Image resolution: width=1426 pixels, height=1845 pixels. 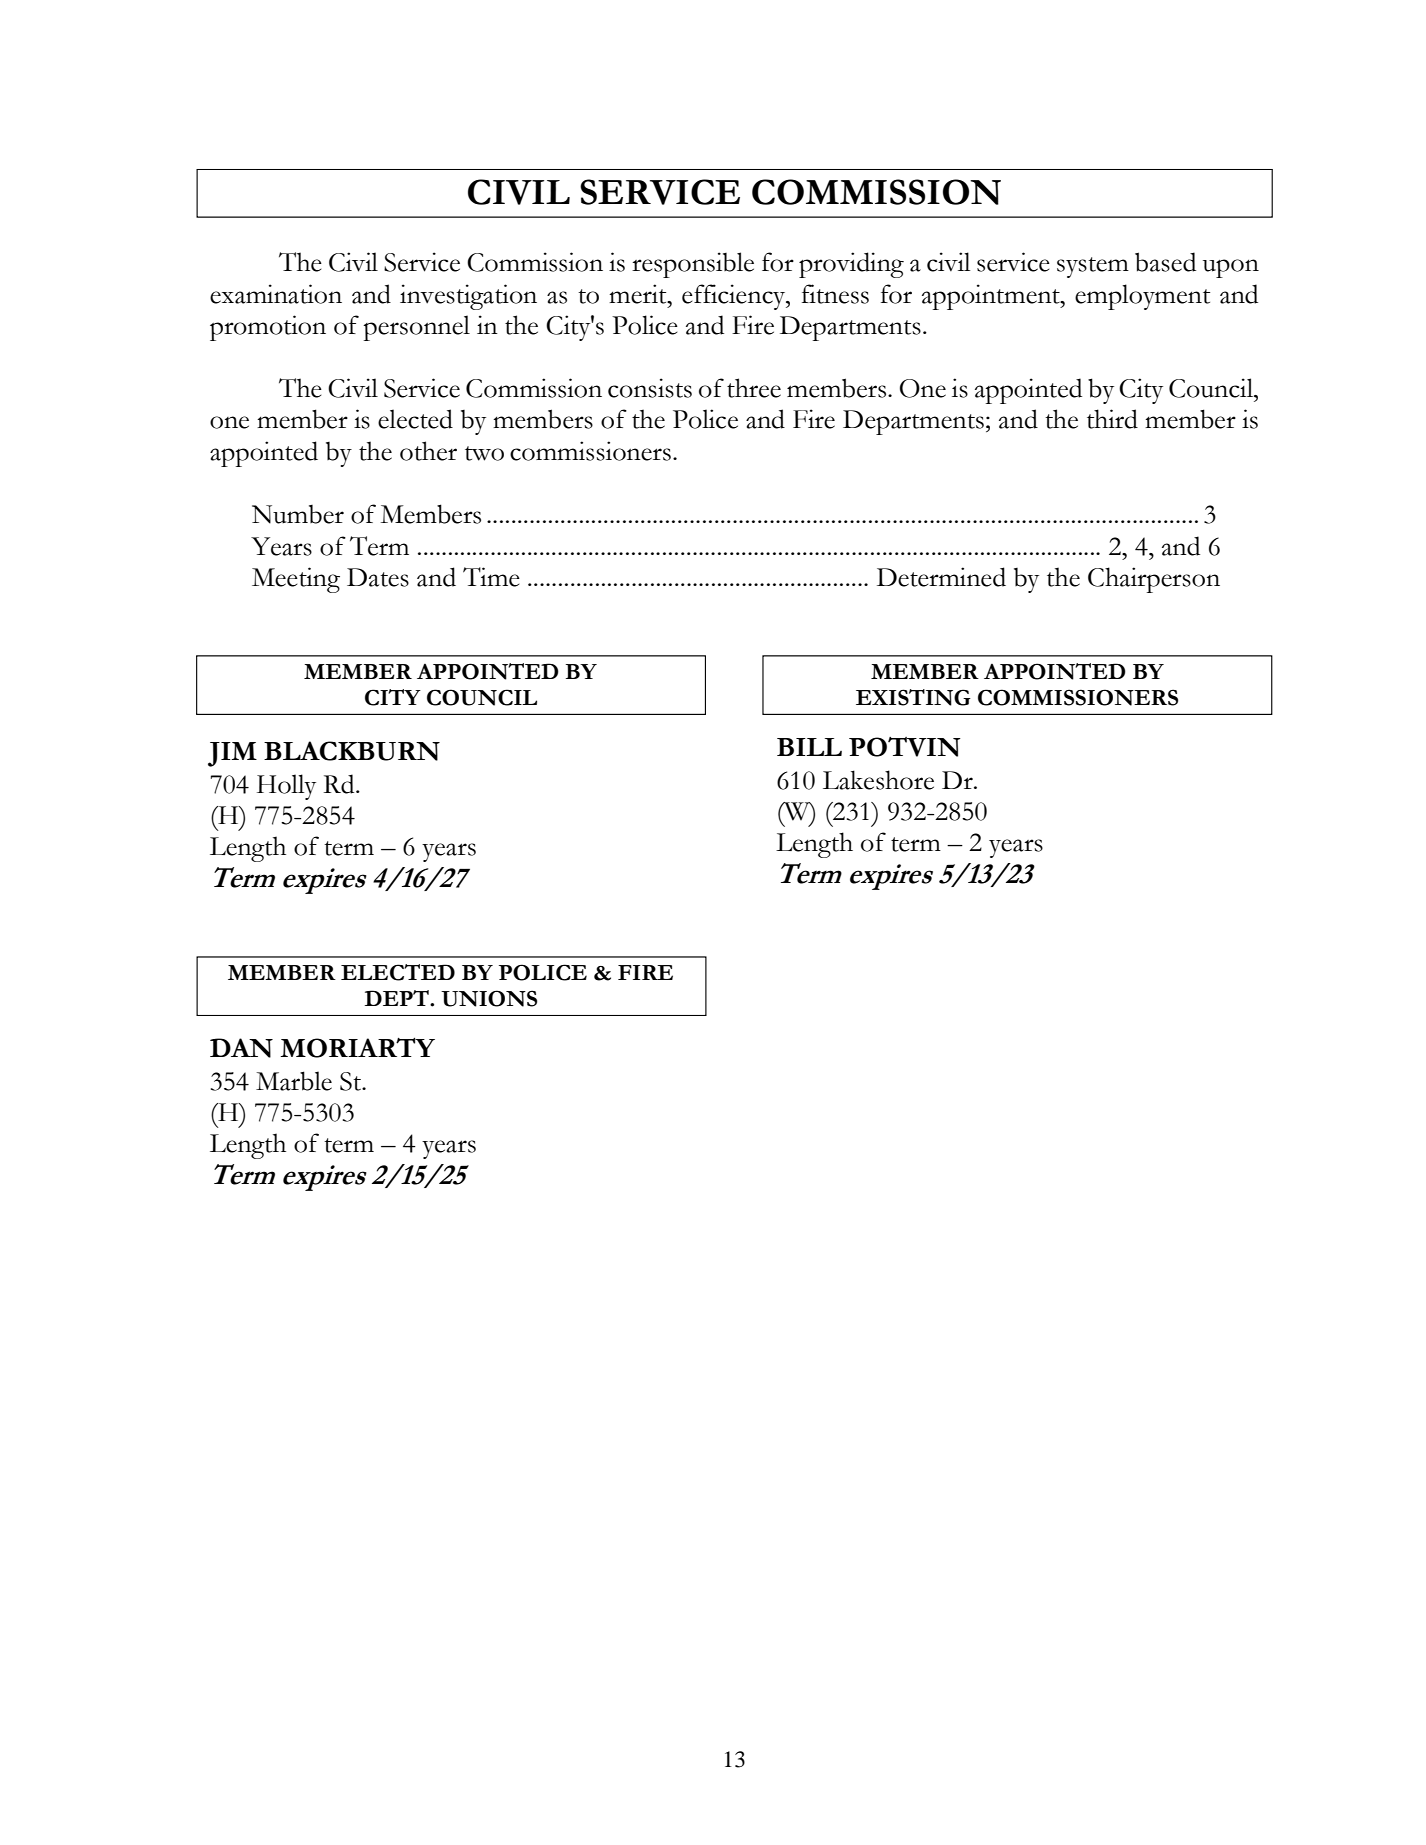 I want to click on BILL, so click(x=809, y=747).
